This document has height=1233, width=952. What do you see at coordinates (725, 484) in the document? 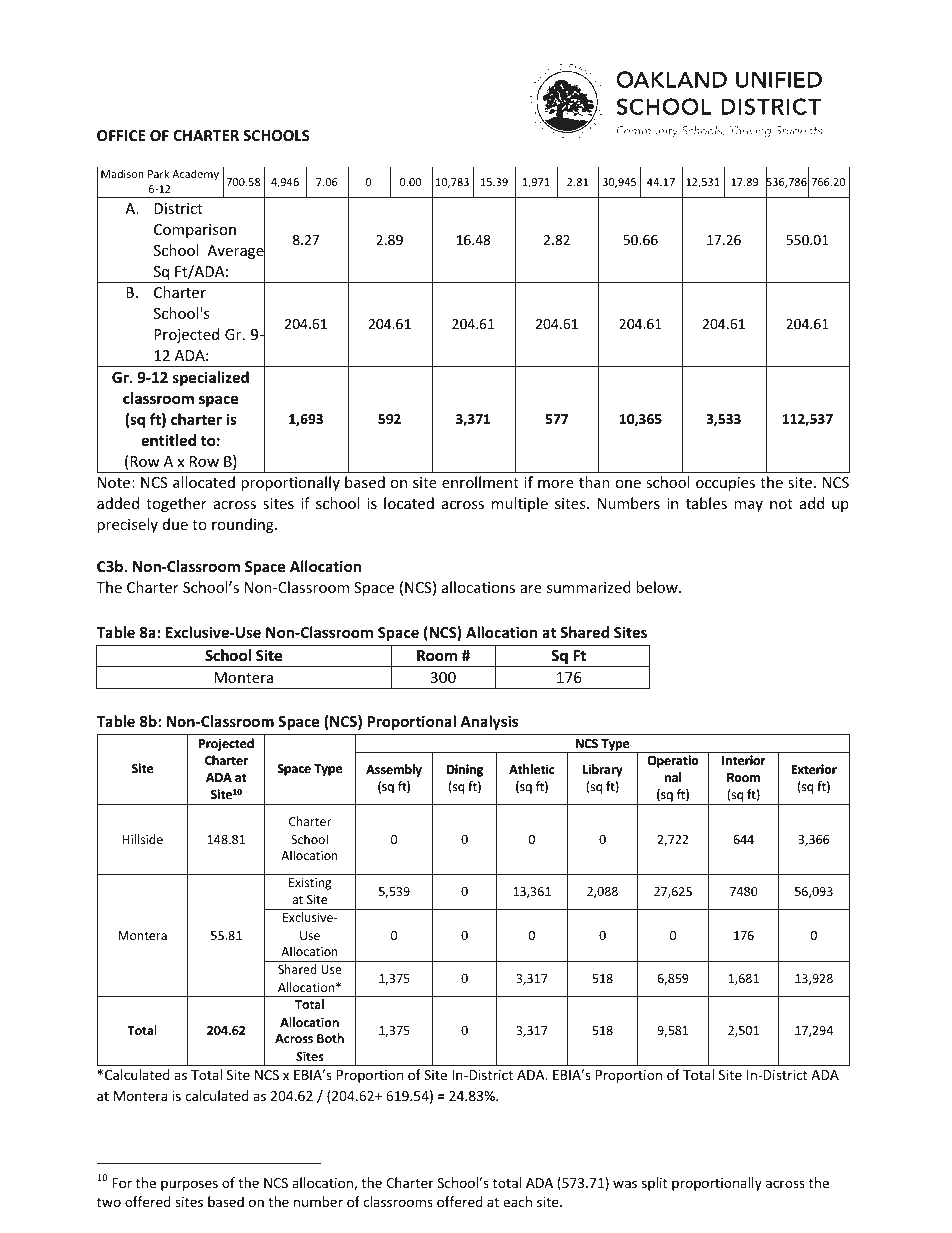
I see `occupies` at bounding box center [725, 484].
